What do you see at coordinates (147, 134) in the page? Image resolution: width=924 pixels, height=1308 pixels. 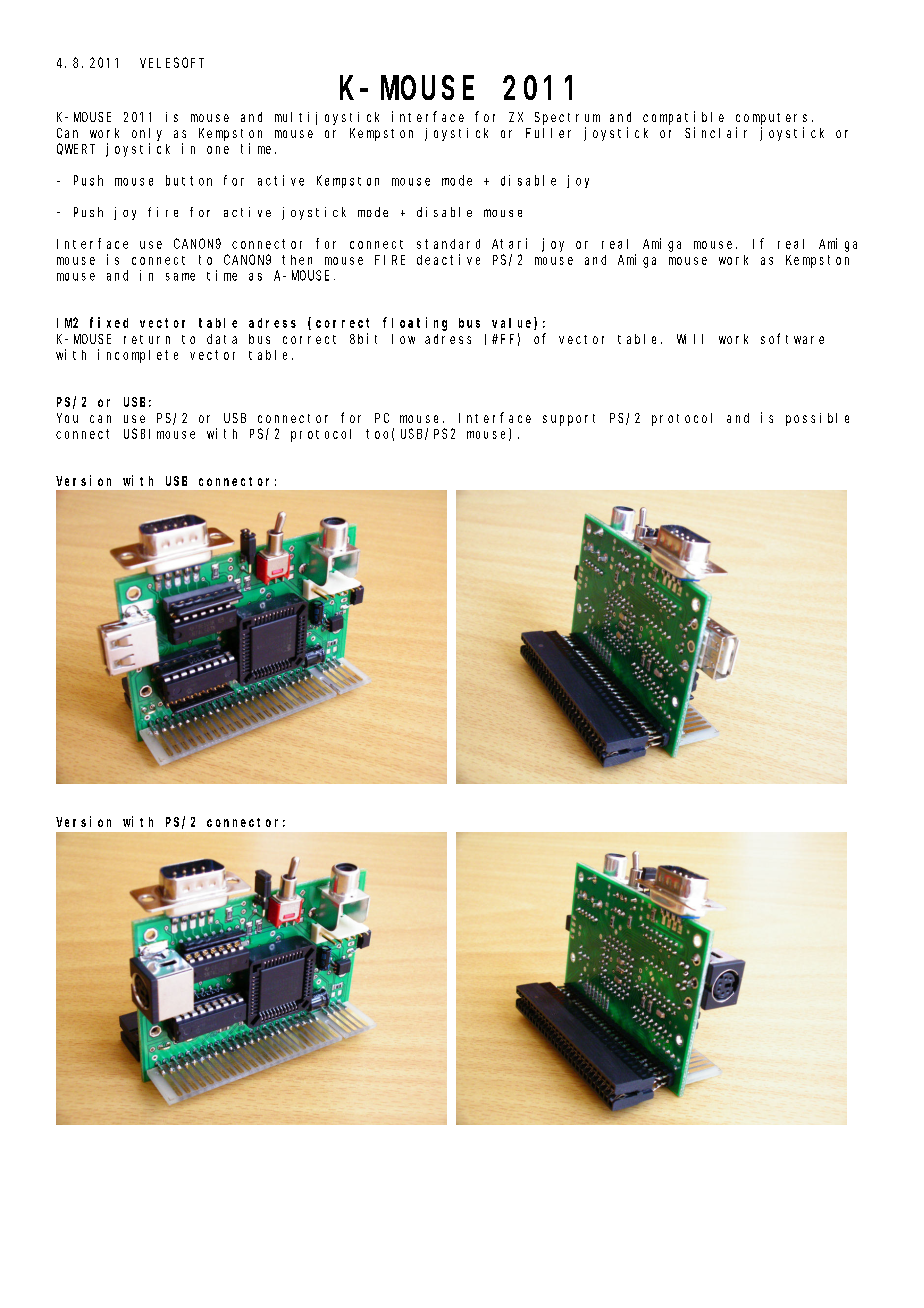 I see `only` at bounding box center [147, 134].
